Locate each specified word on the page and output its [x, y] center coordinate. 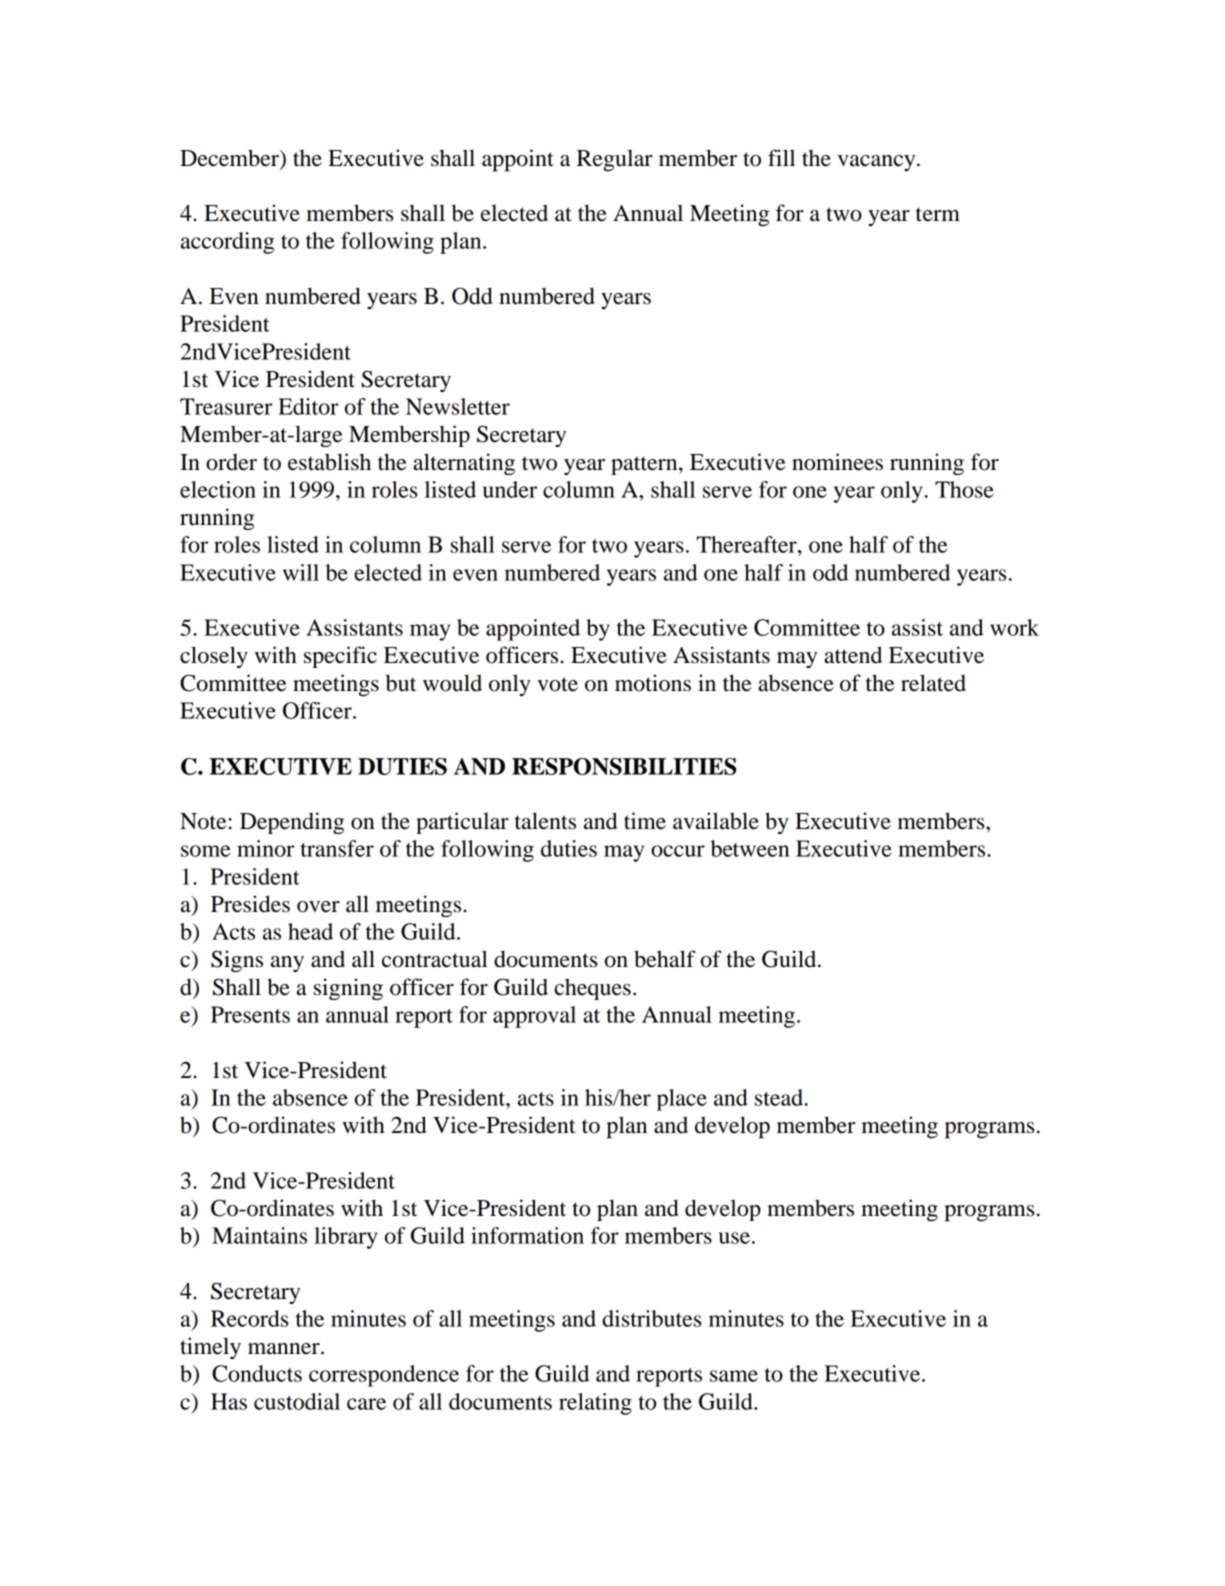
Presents [250, 1014]
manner [285, 1349]
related [933, 683]
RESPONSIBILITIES [624, 766]
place [682, 1100]
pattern [645, 465]
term [938, 214]
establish [329, 462]
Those [964, 489]
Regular [615, 160]
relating [595, 1404]
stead [779, 1097]
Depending [292, 823]
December [230, 158]
